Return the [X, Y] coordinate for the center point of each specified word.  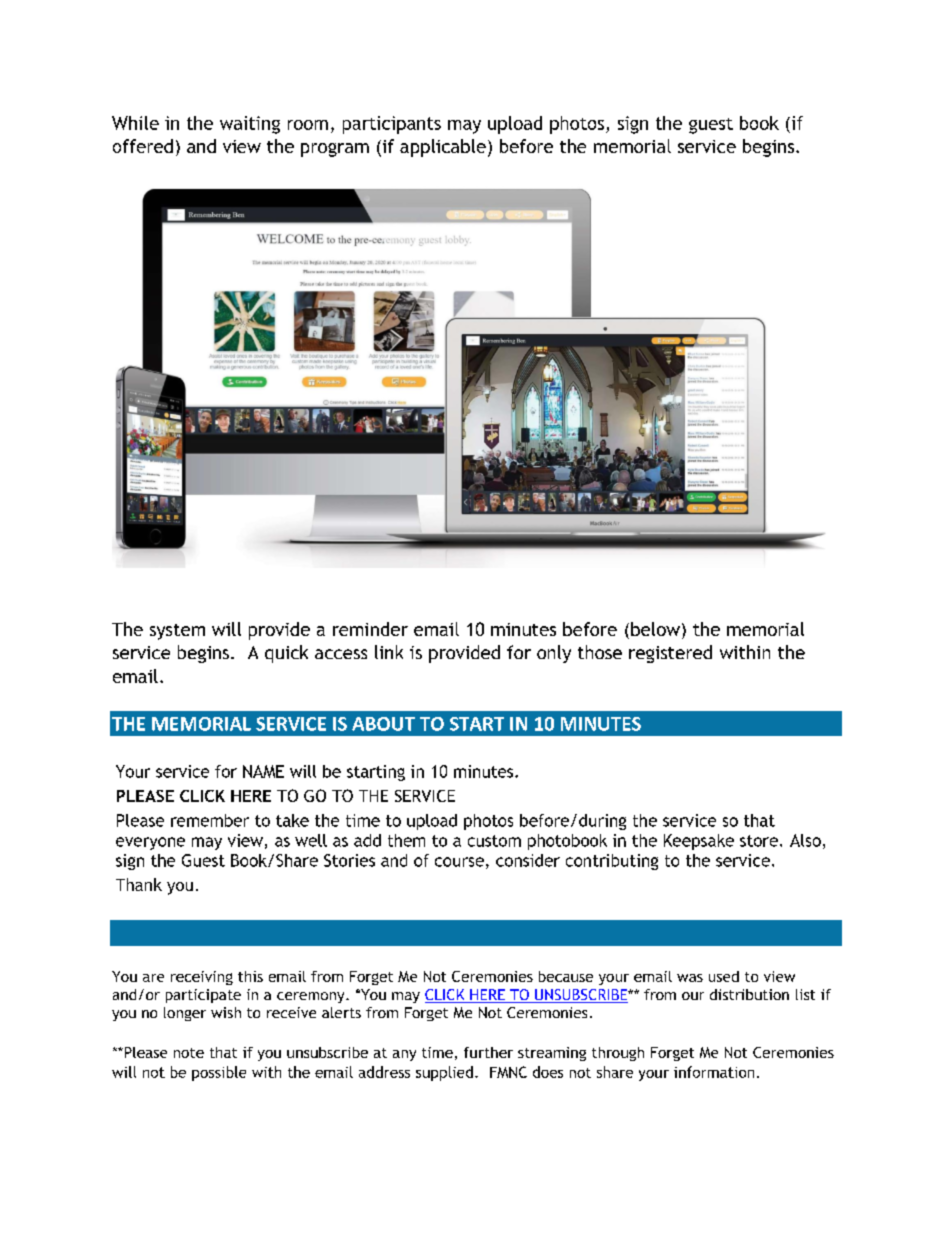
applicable [443, 148]
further [488, 1052]
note [189, 1053]
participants [392, 125]
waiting [250, 125]
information [714, 1072]
